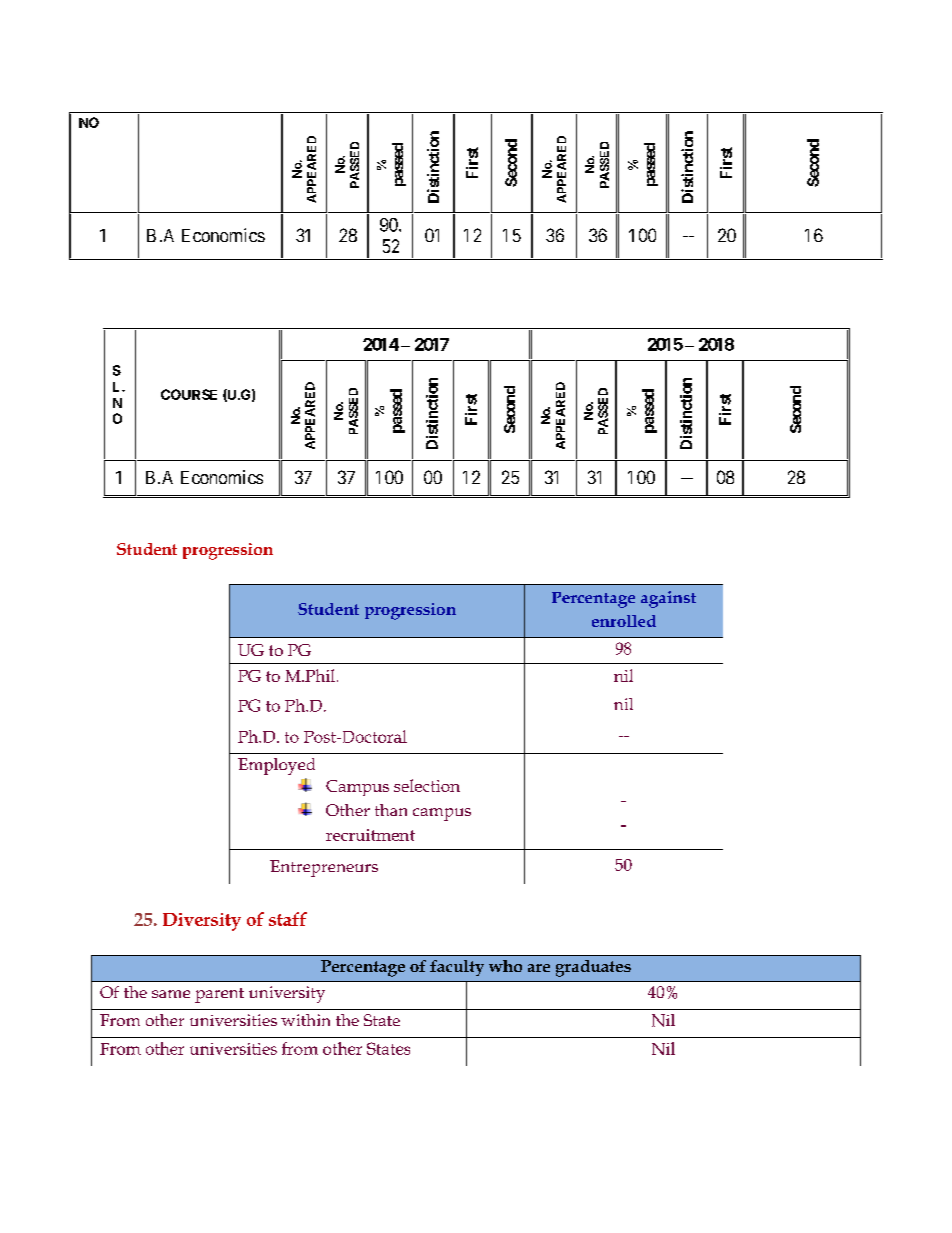 The image size is (952, 1233). What do you see at coordinates (189, 394) in the document?
I see `COURSE` at bounding box center [189, 394].
